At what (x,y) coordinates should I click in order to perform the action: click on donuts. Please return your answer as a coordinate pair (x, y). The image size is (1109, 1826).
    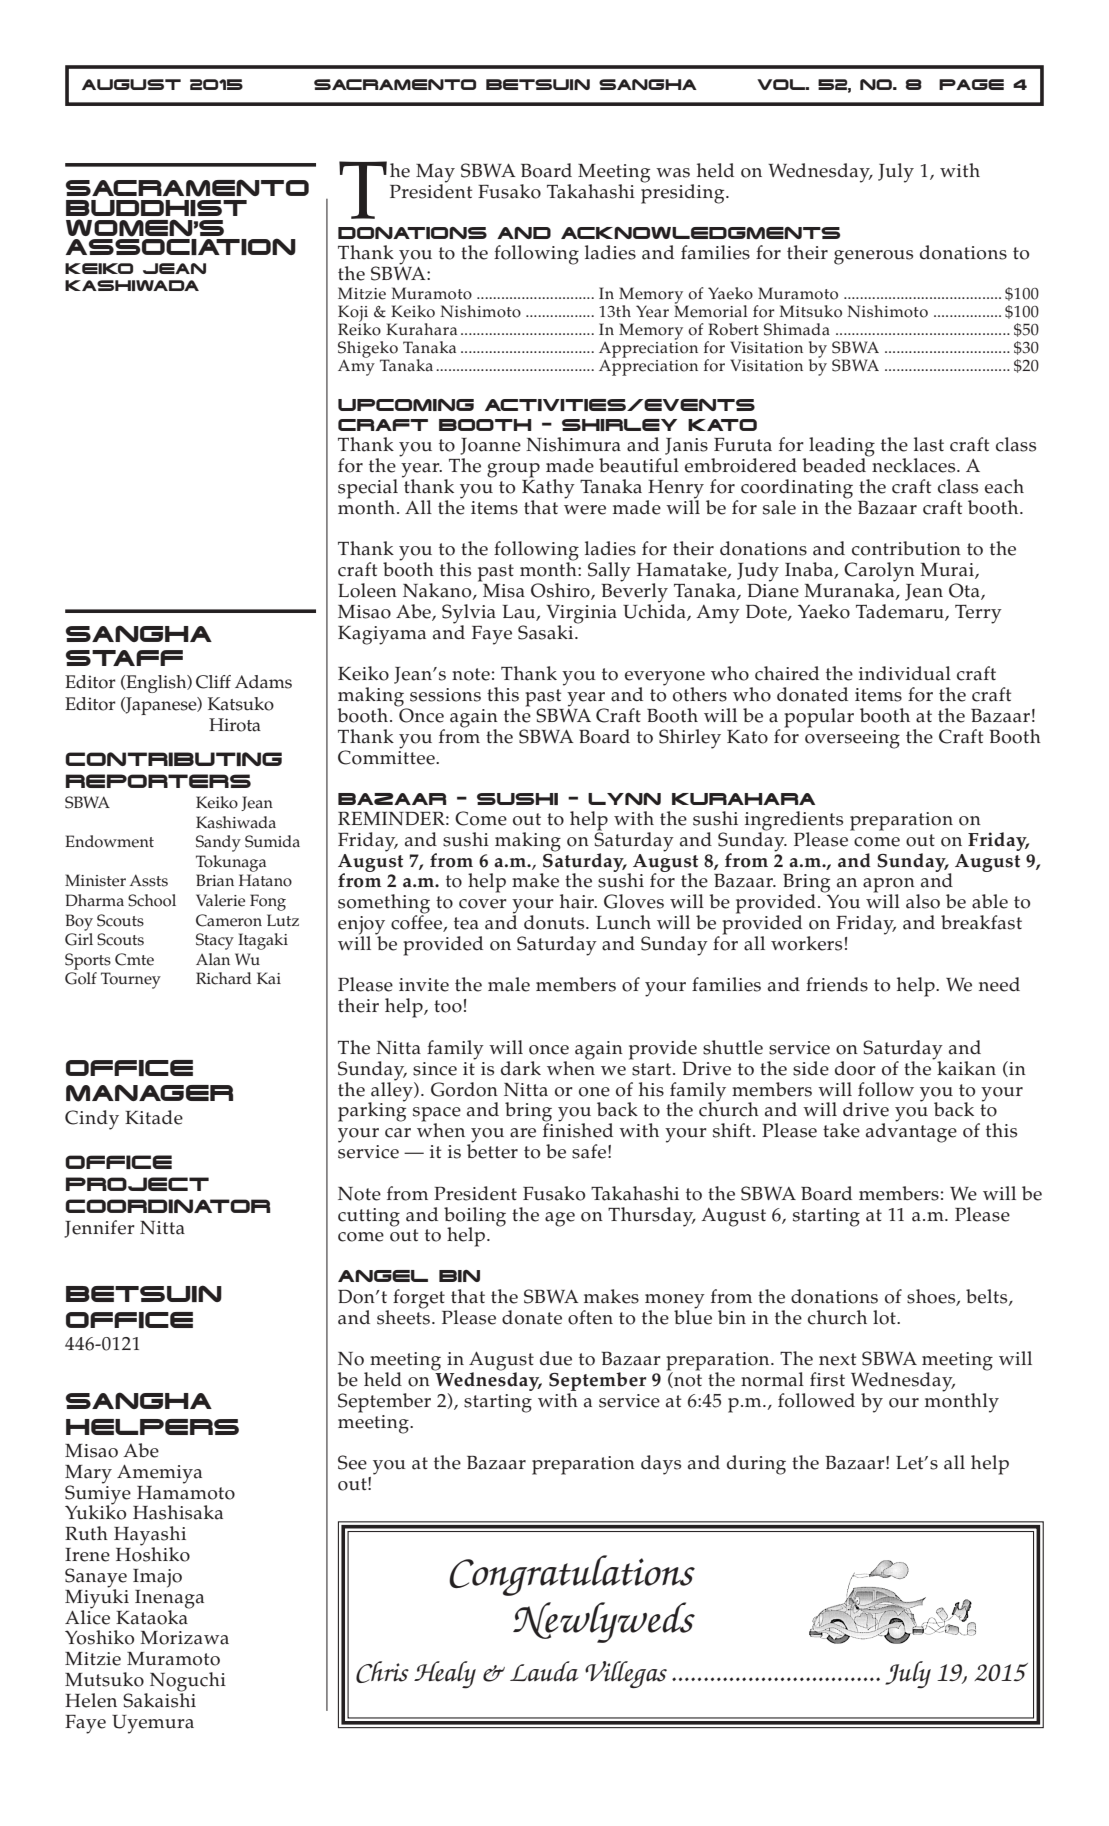
    Looking at the image, I should click on (555, 922).
